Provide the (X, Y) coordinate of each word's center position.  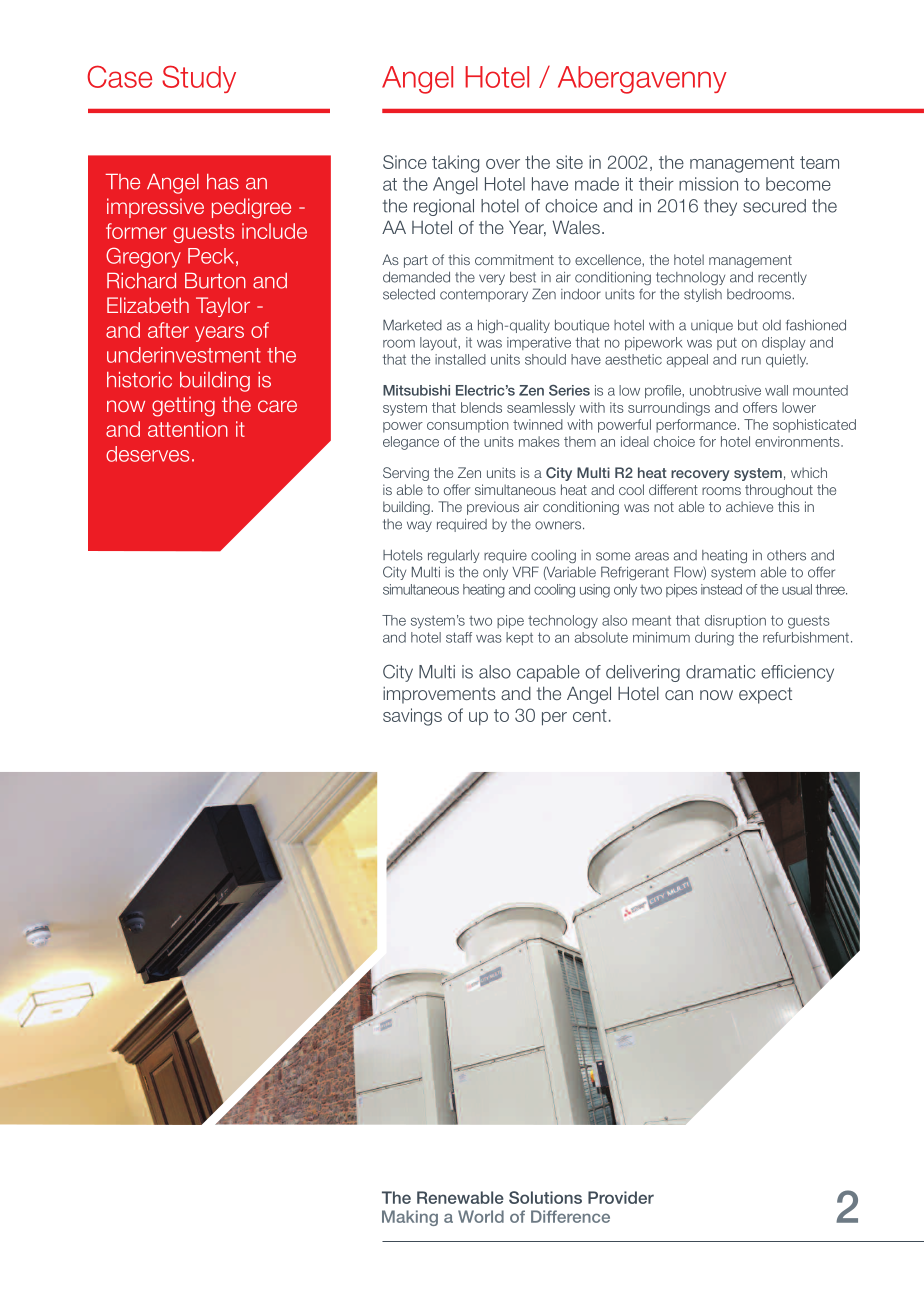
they (720, 207)
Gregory (143, 257)
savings (412, 717)
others (786, 555)
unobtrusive (725, 390)
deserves (147, 454)
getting (183, 406)
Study (199, 79)
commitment (514, 259)
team (819, 162)
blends (481, 407)
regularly (453, 556)
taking (455, 164)
